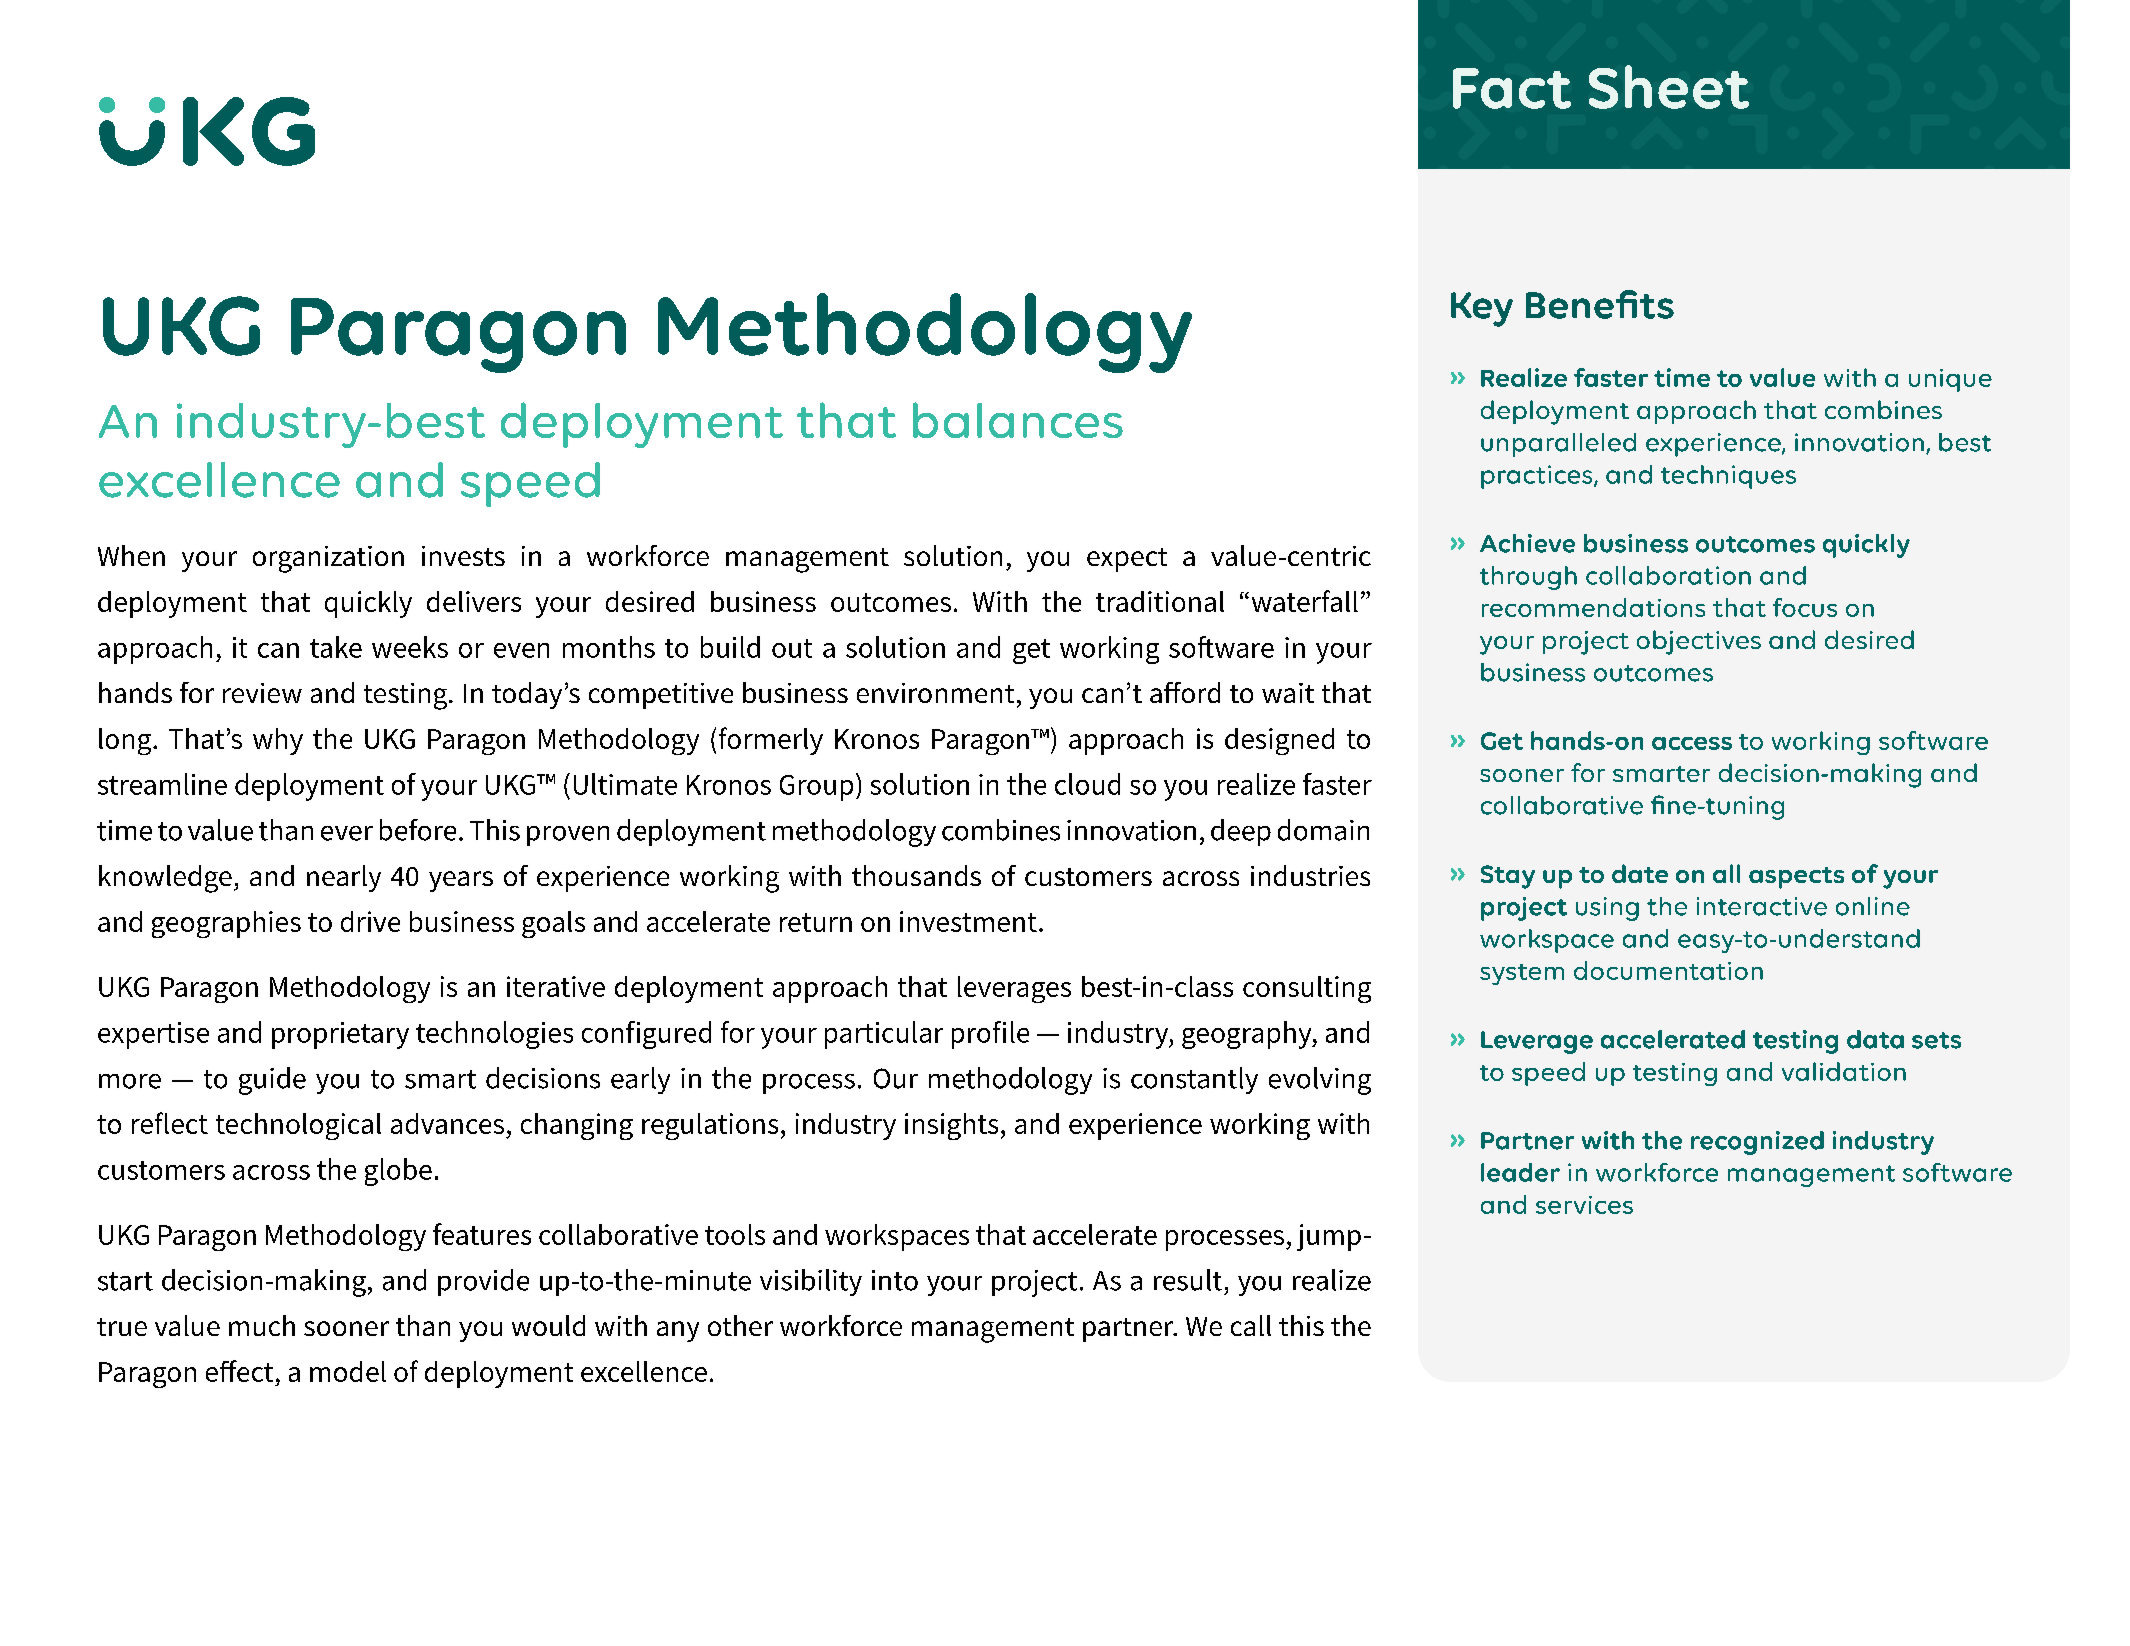  What do you see at coordinates (278, 741) in the screenshot?
I see `why` at bounding box center [278, 741].
